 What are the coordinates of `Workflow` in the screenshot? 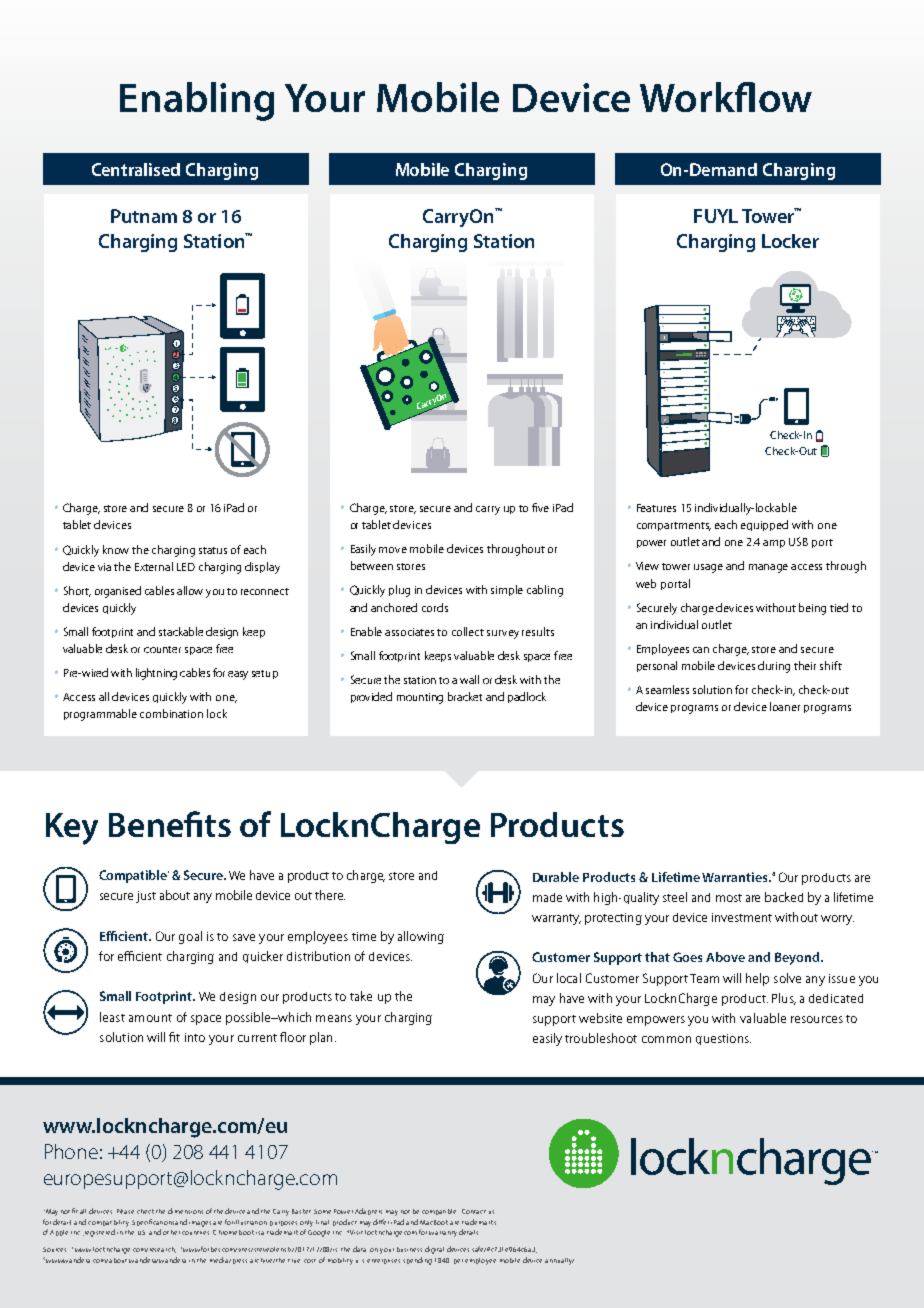 It's located at (726, 97).
